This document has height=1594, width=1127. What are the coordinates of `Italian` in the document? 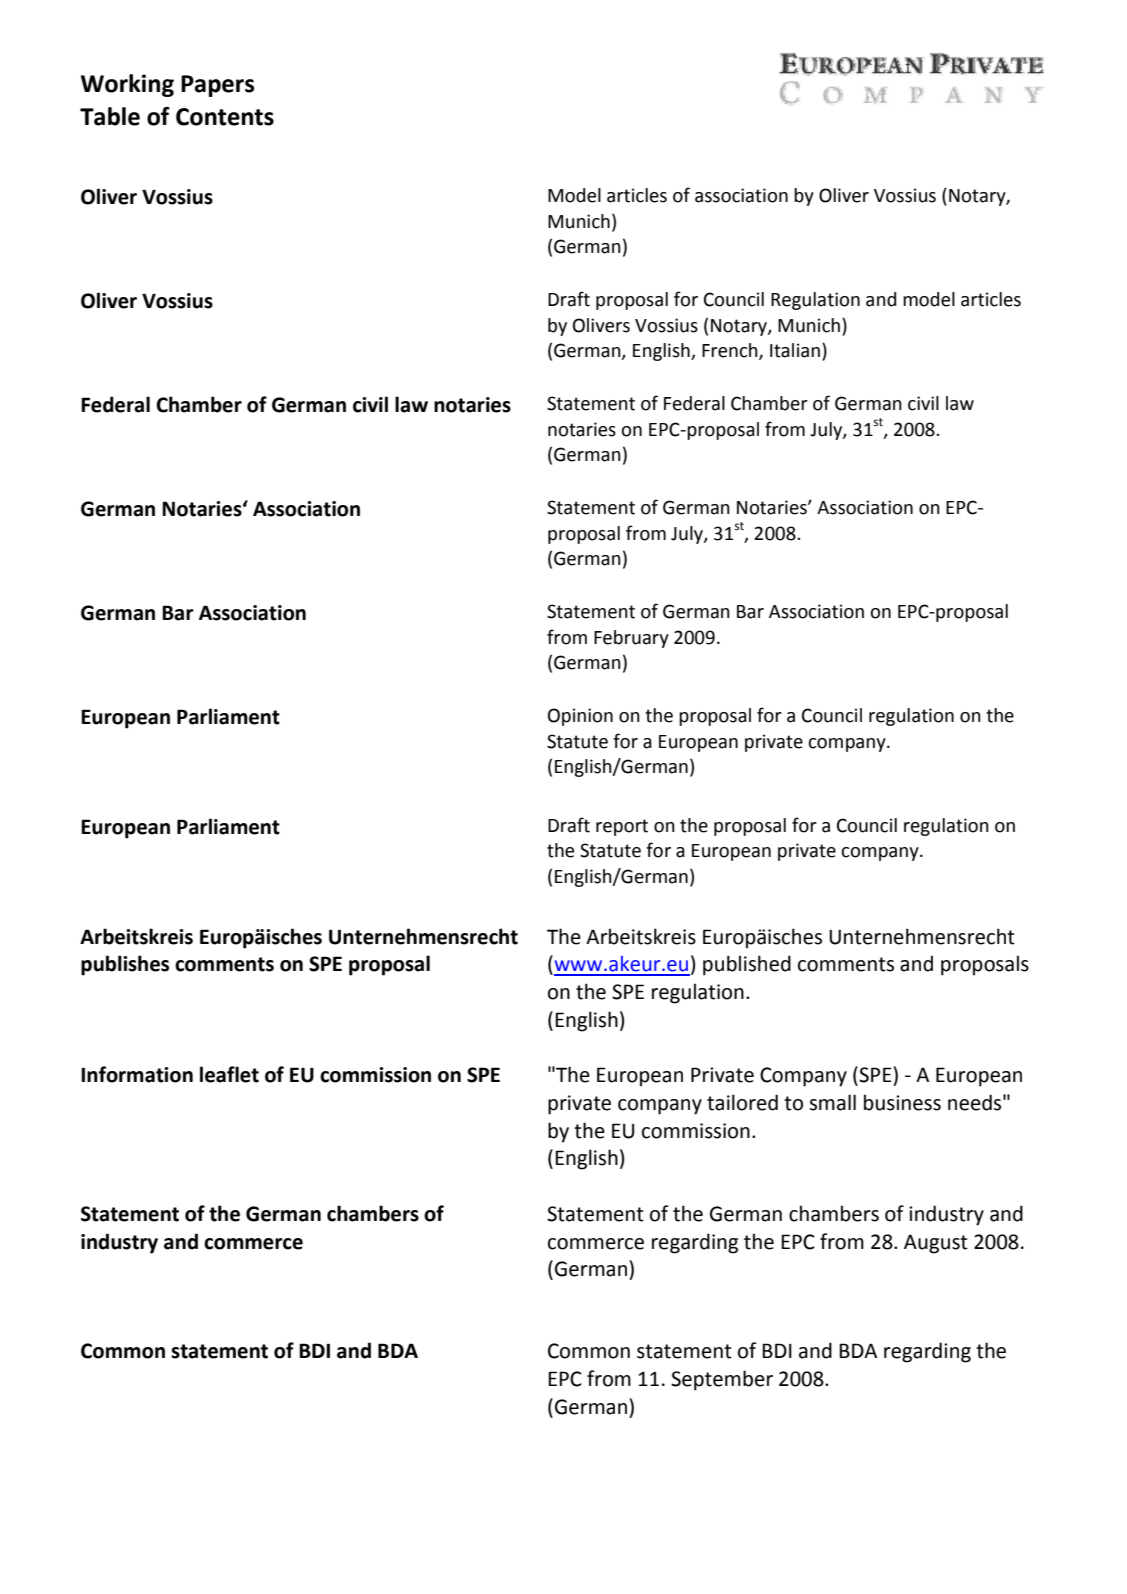 It's located at (795, 350).
